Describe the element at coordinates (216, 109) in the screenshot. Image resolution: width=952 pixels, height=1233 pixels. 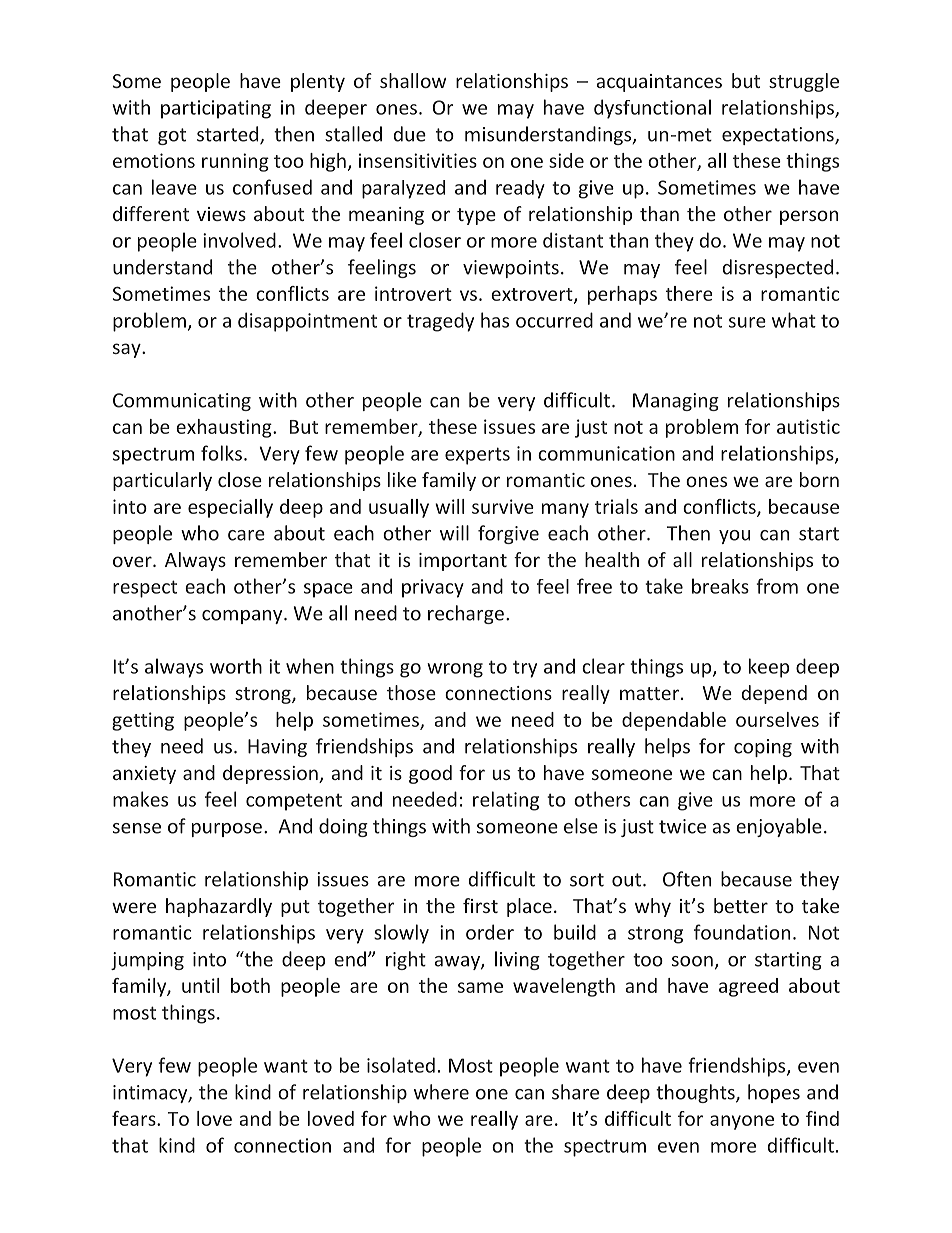
I see `participating` at that location.
